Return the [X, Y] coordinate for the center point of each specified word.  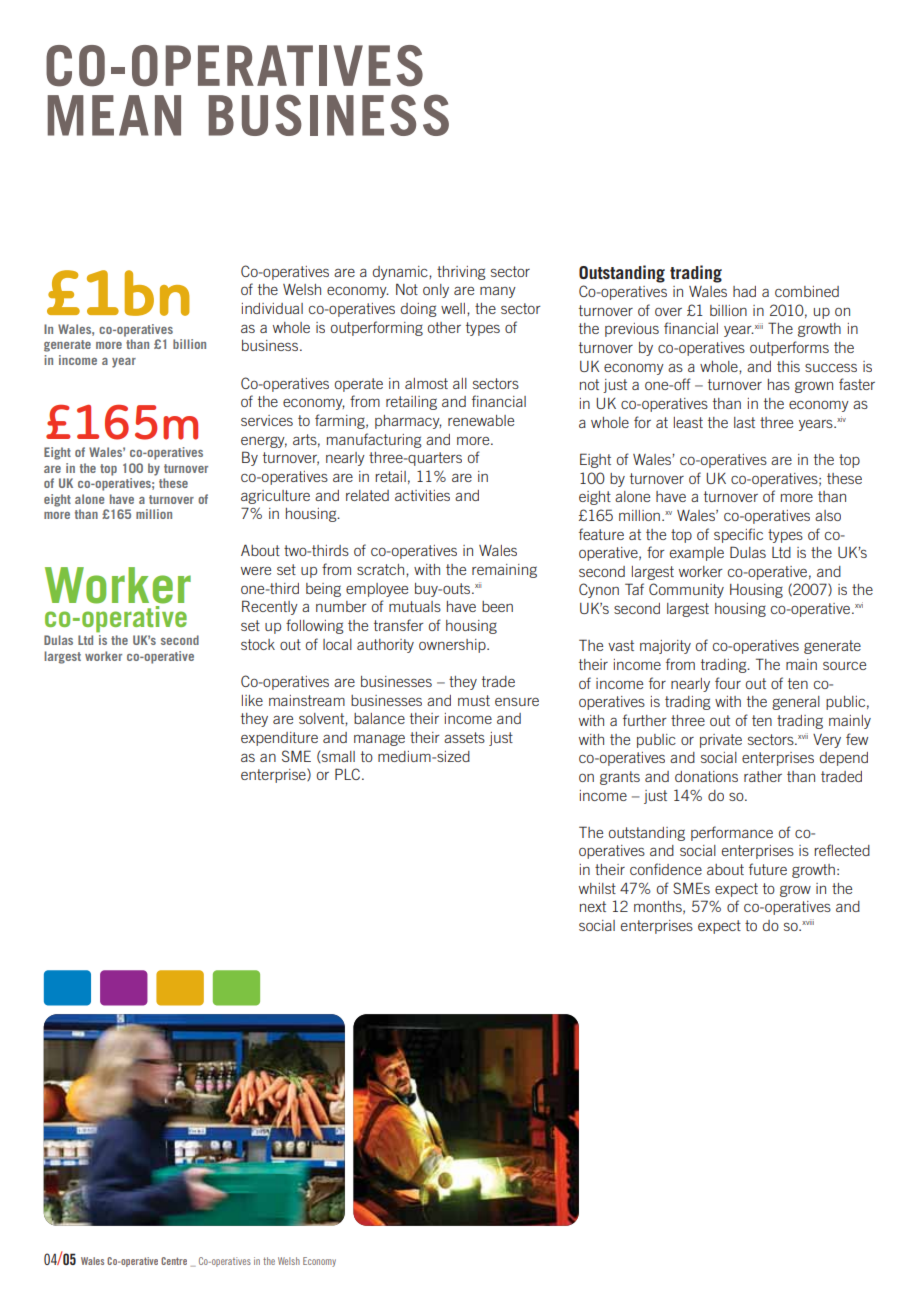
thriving [461, 273]
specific [738, 535]
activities [422, 495]
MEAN [114, 115]
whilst [597, 888]
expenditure [279, 739]
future [768, 869]
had [744, 291]
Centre [174, 1261]
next [593, 906]
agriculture [275, 497]
